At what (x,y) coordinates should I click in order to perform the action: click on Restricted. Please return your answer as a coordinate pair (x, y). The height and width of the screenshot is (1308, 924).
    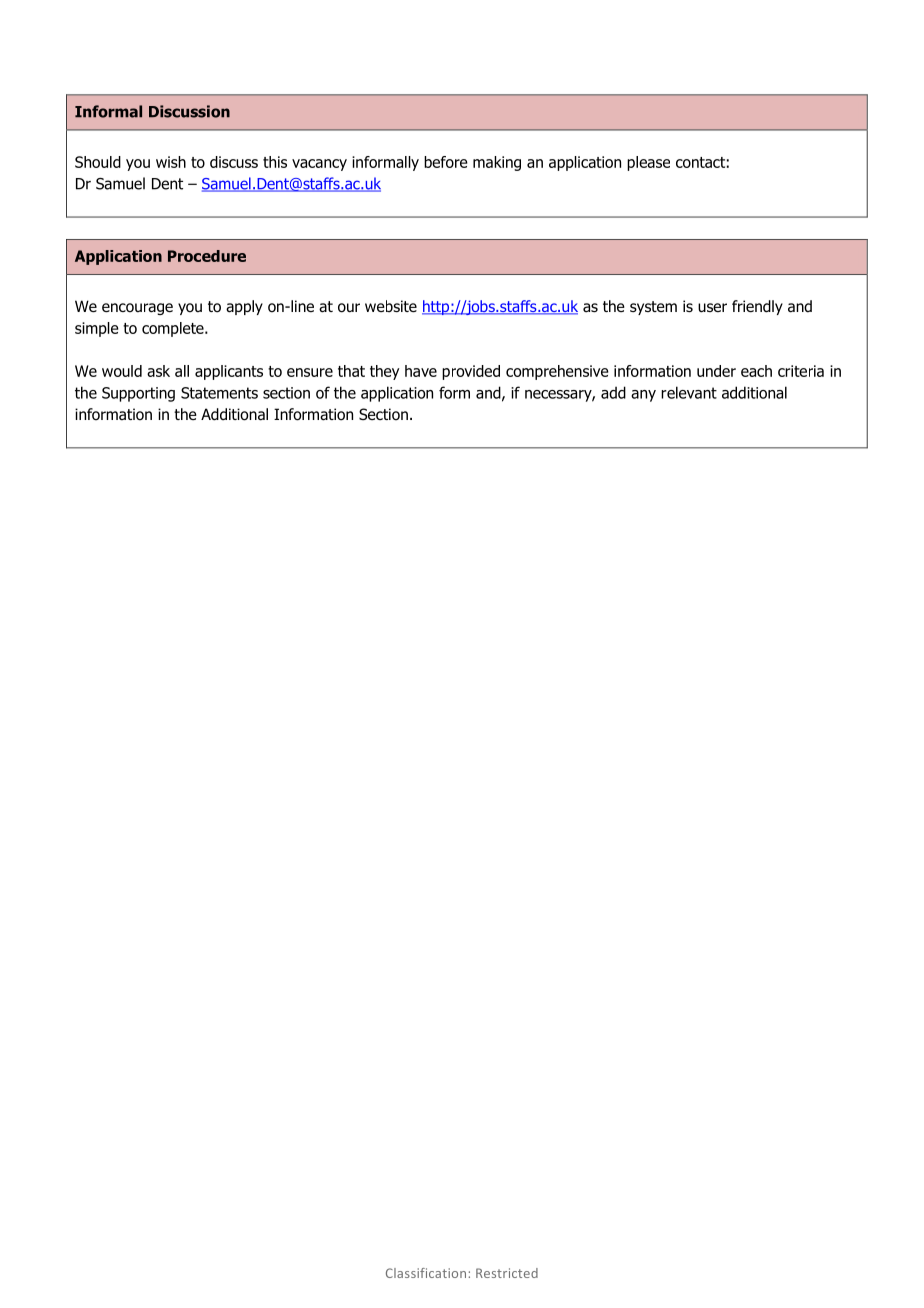
    Looking at the image, I should click on (507, 1273).
